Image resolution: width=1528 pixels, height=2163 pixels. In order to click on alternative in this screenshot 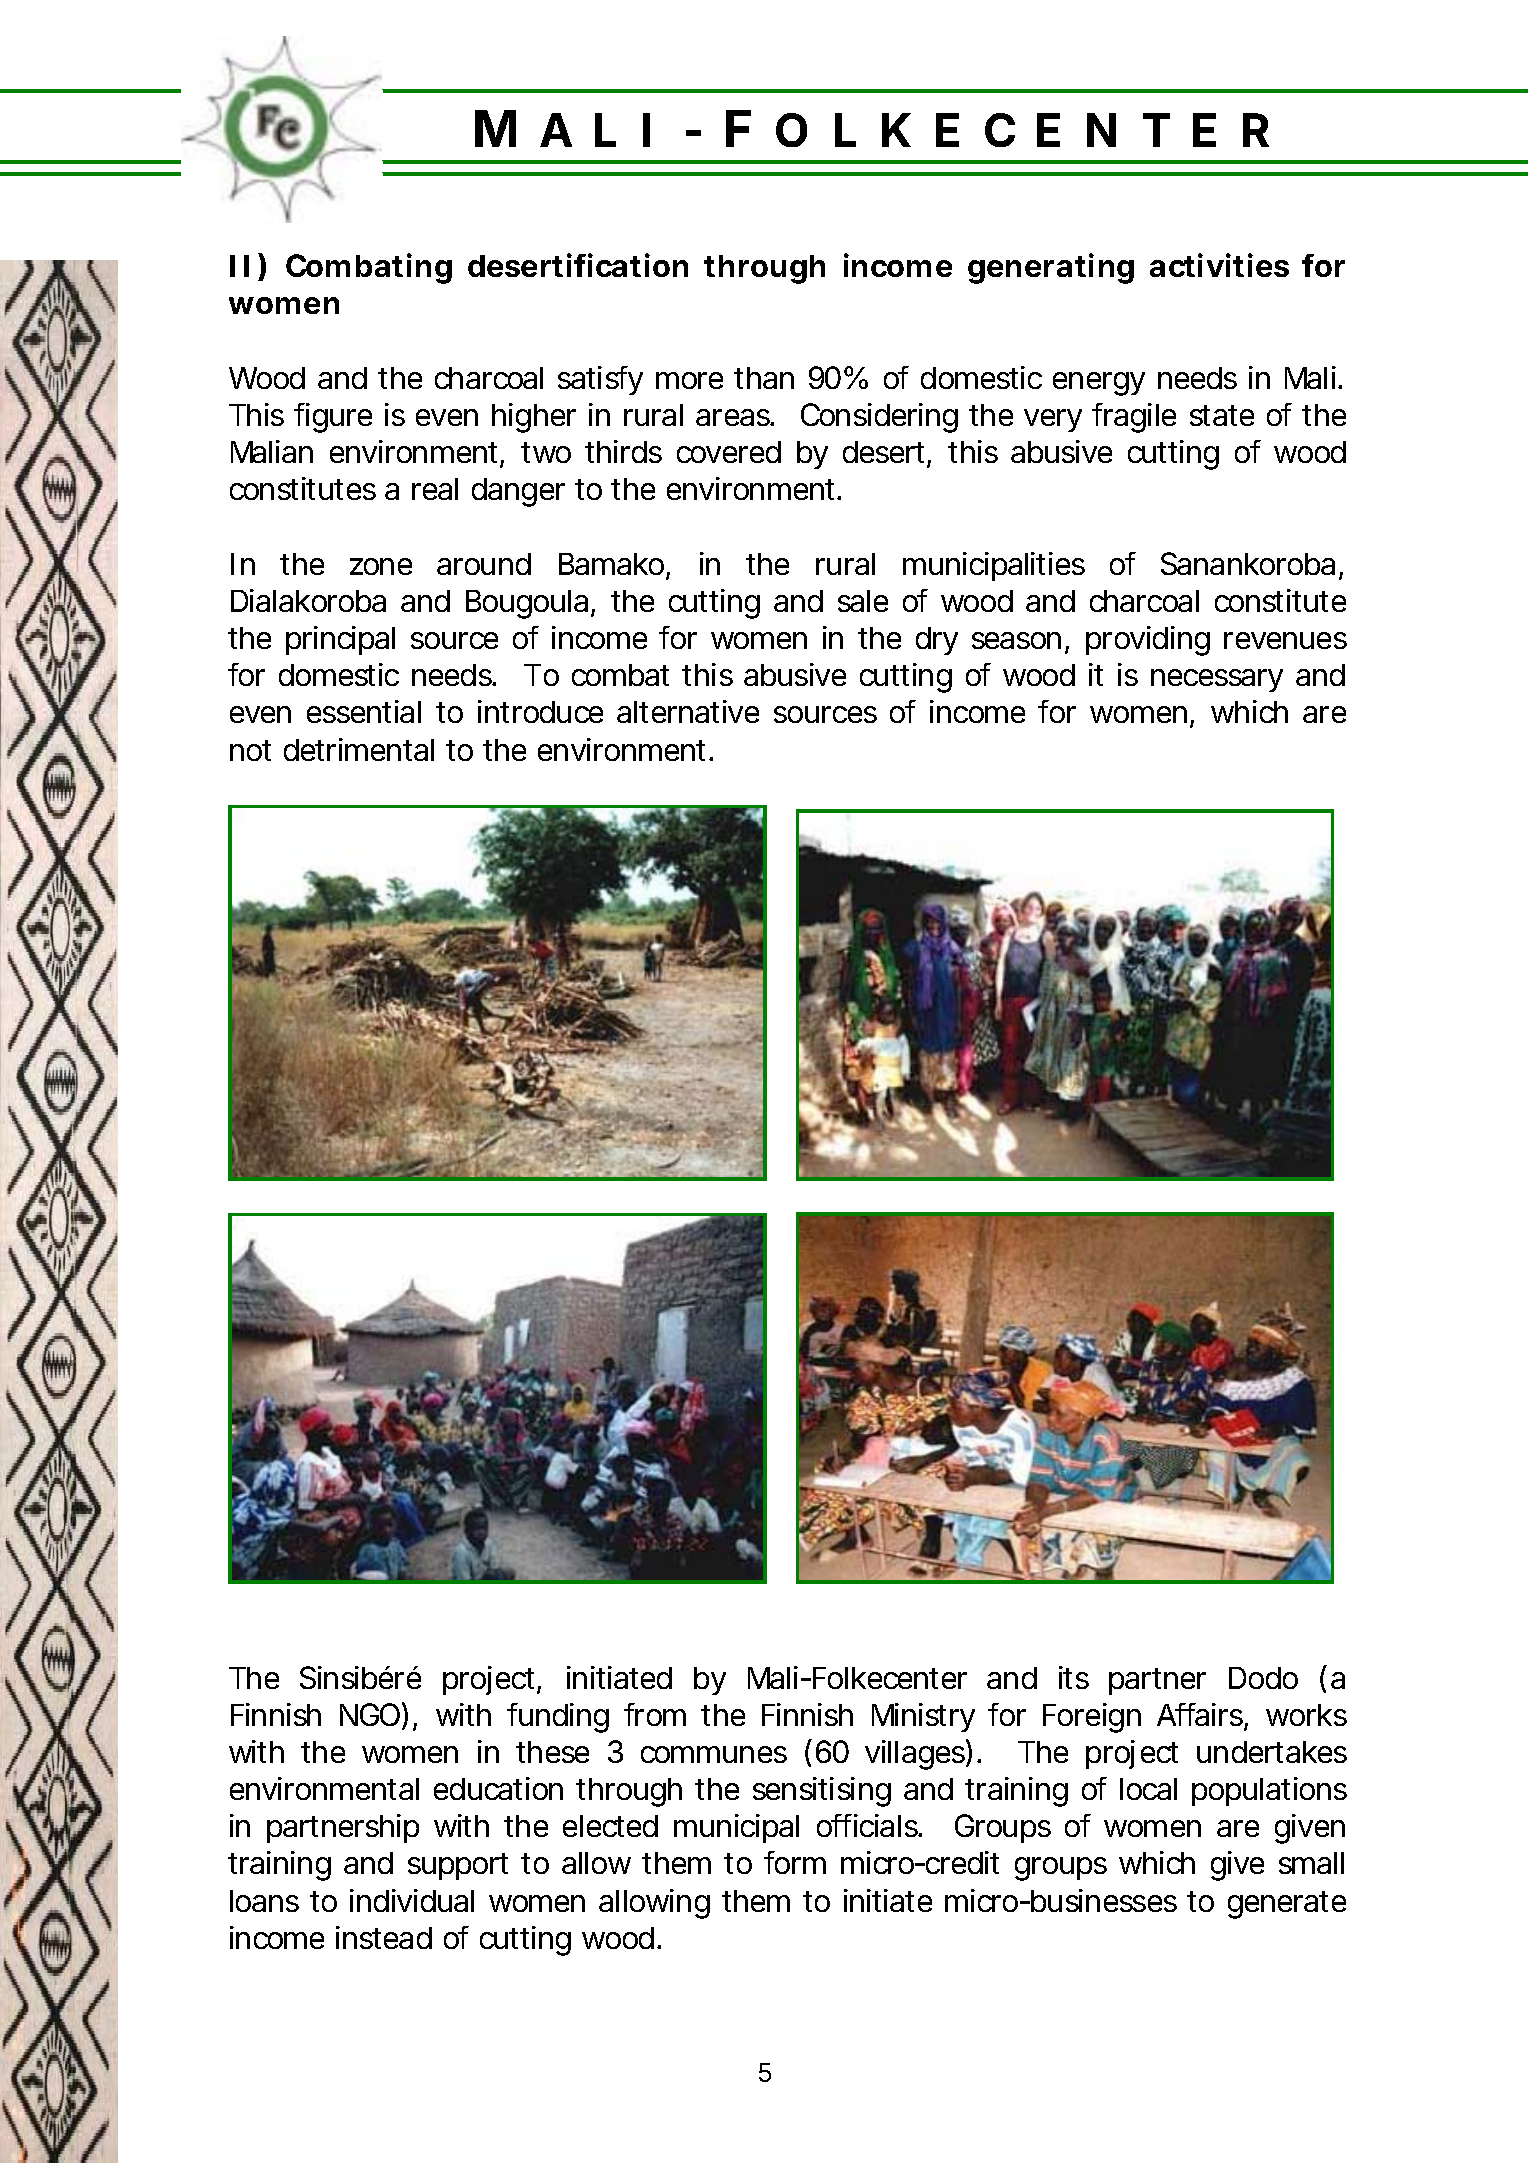, I will do `click(688, 711)`.
